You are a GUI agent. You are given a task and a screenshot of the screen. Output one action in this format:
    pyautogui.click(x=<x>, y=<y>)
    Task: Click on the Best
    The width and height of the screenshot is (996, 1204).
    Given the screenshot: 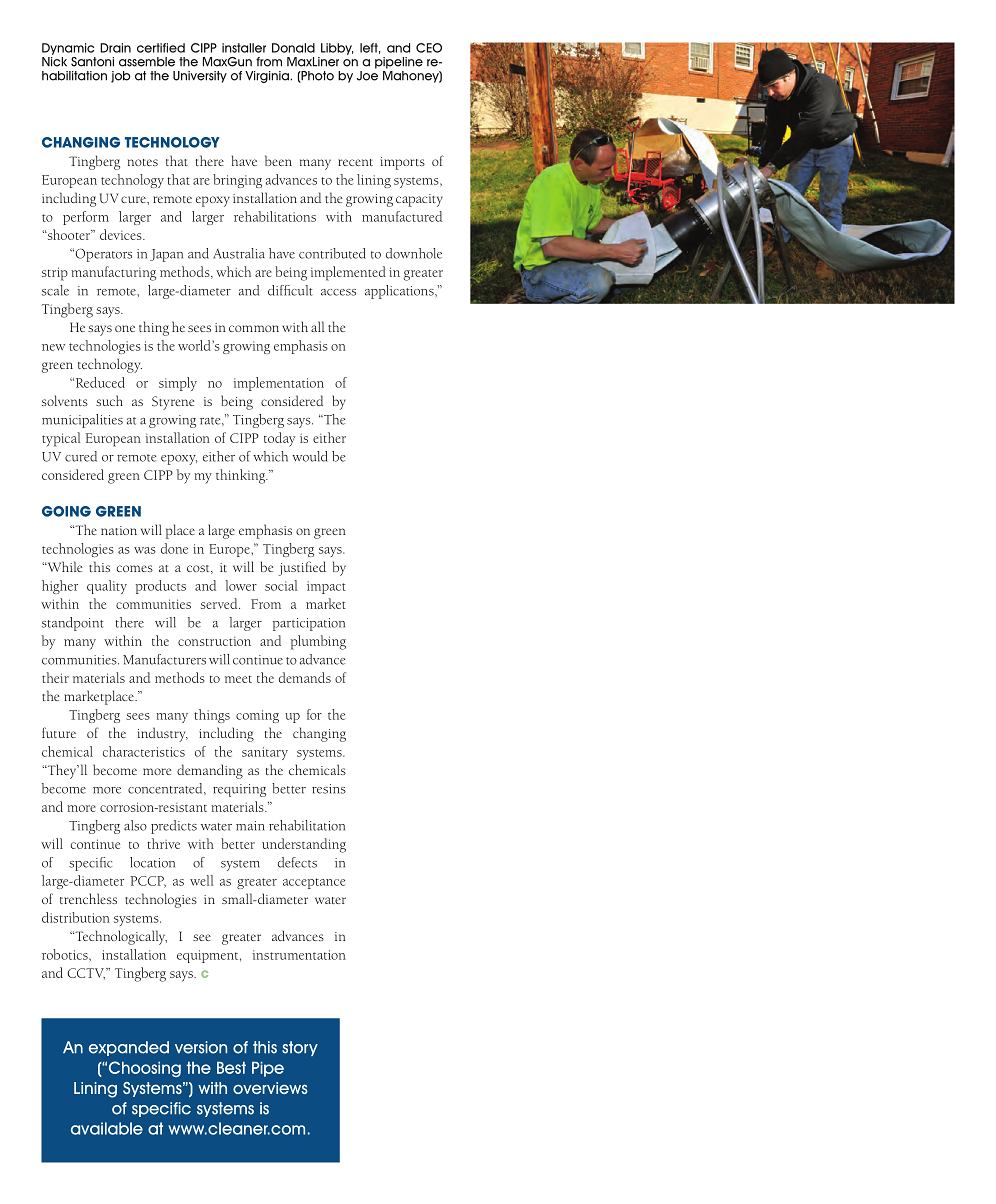 What is the action you would take?
    pyautogui.click(x=231, y=1067)
